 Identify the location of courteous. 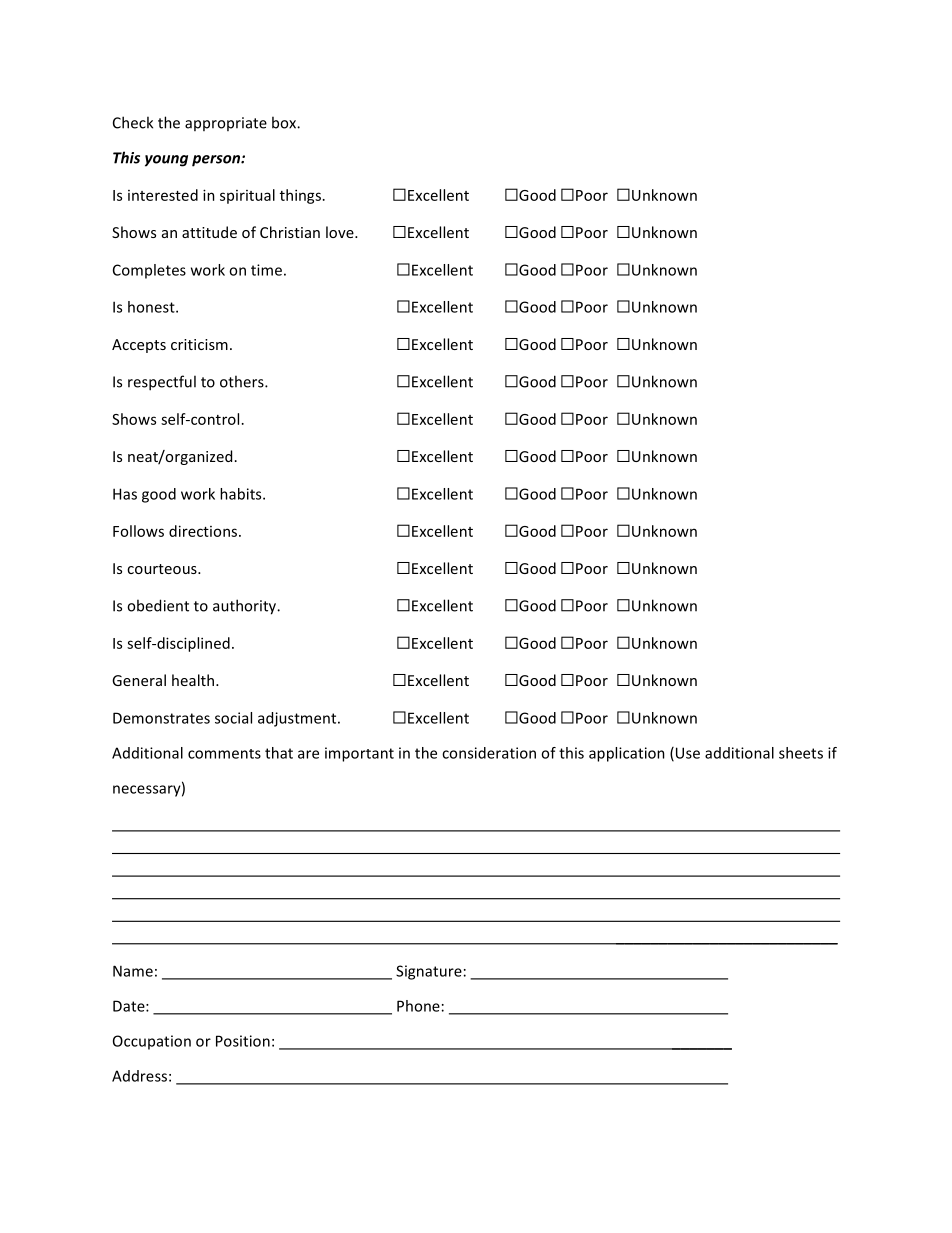
(163, 569).
